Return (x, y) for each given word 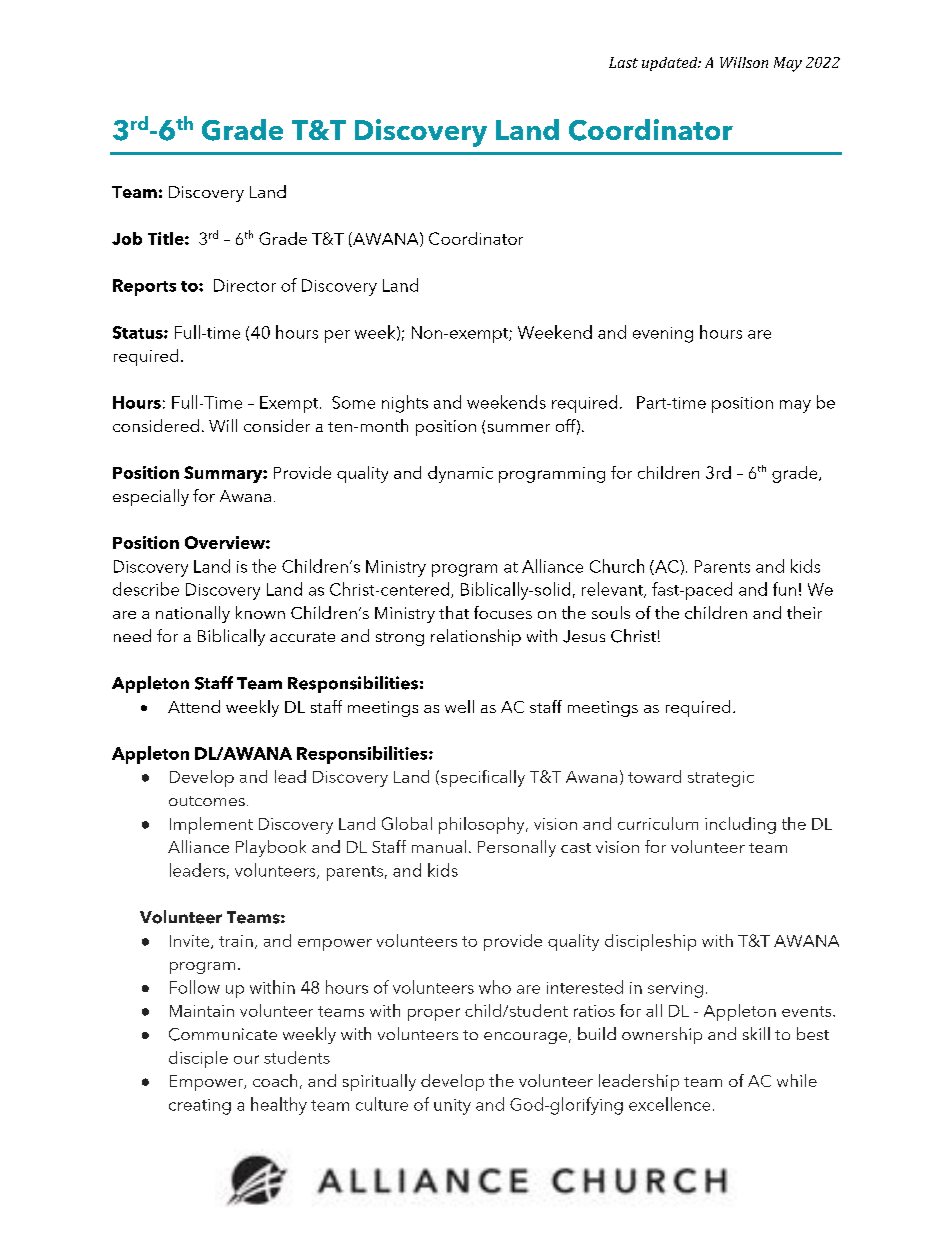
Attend (194, 706)
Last (623, 62)
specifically (483, 778)
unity (452, 1107)
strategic (721, 779)
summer (519, 428)
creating (200, 1107)
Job (127, 238)
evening (663, 335)
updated (671, 64)
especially (151, 497)
